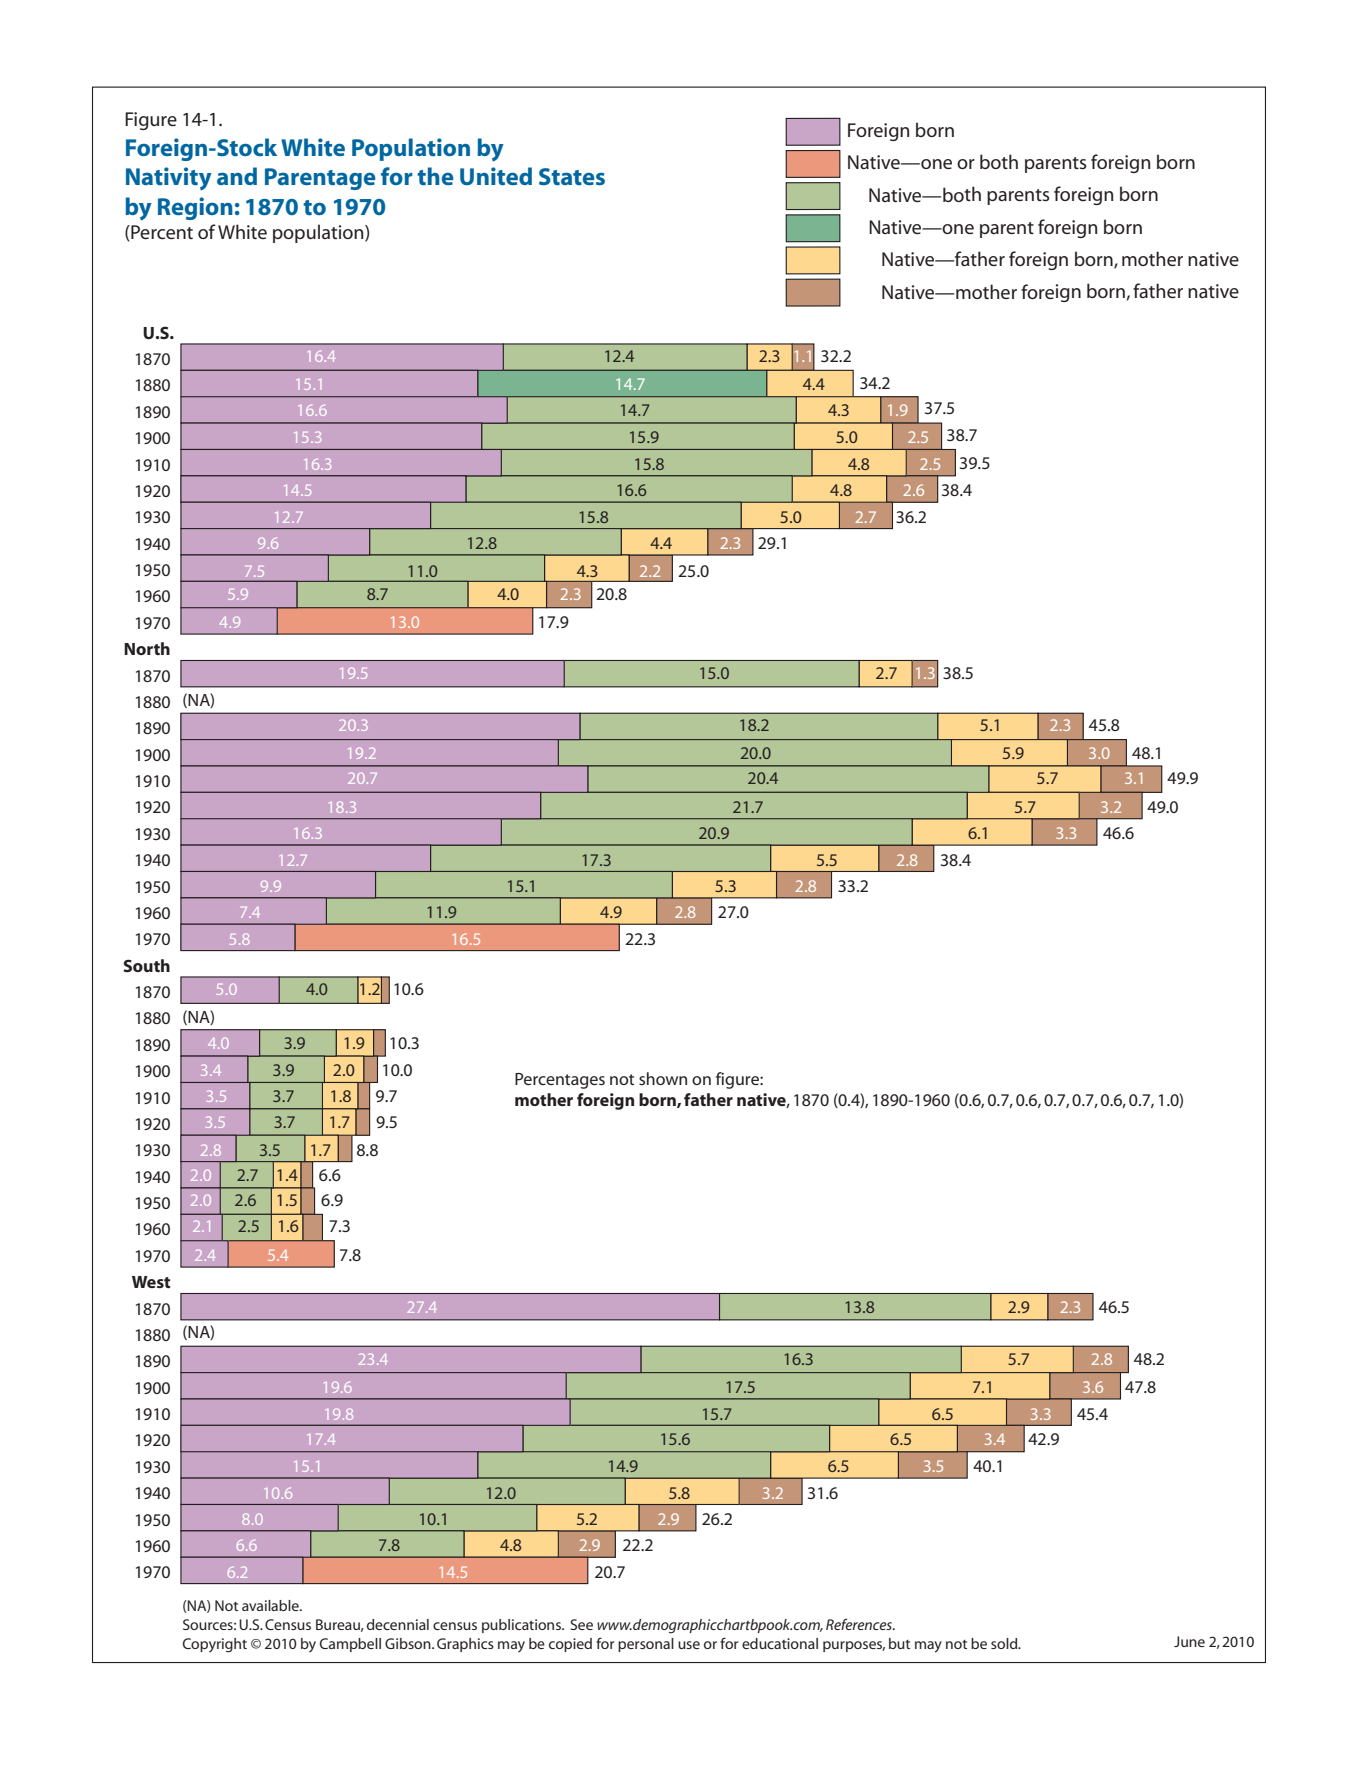 The width and height of the screenshot is (1367, 1769). What do you see at coordinates (146, 965) in the screenshot?
I see `South` at bounding box center [146, 965].
